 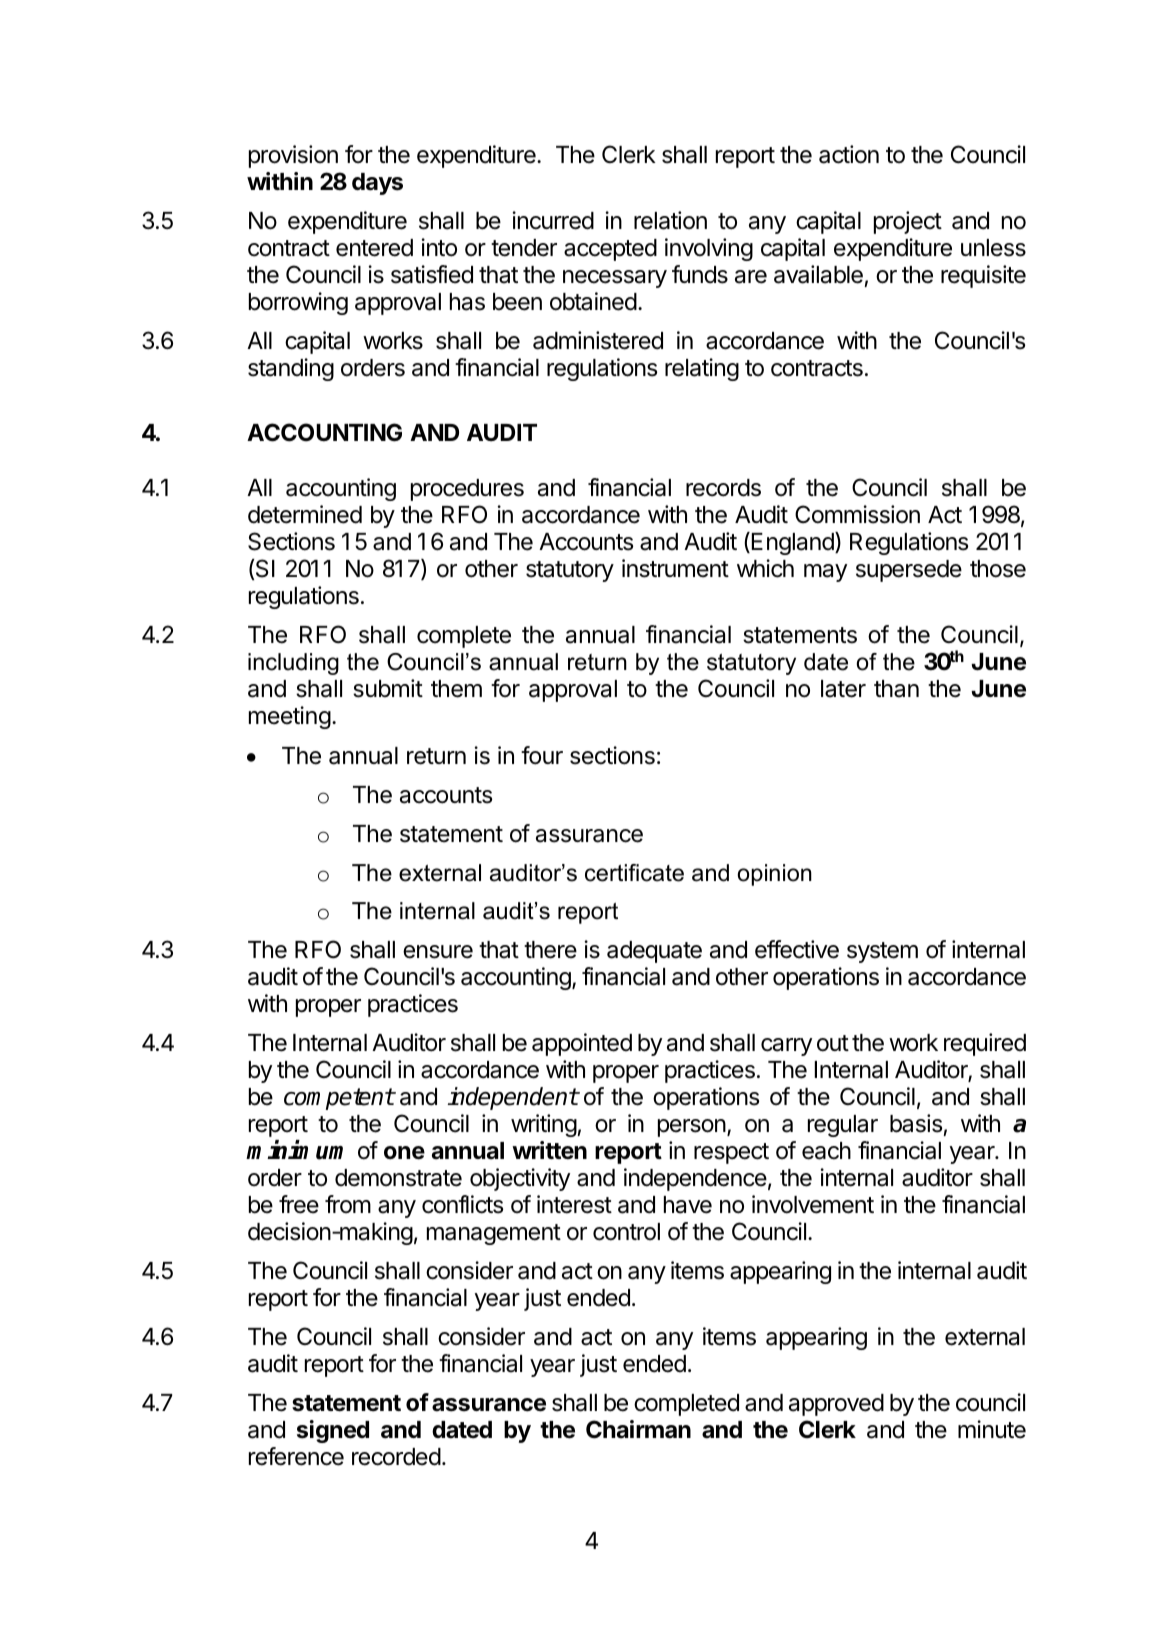 What do you see at coordinates (836, 1405) in the screenshot?
I see `approved` at bounding box center [836, 1405].
